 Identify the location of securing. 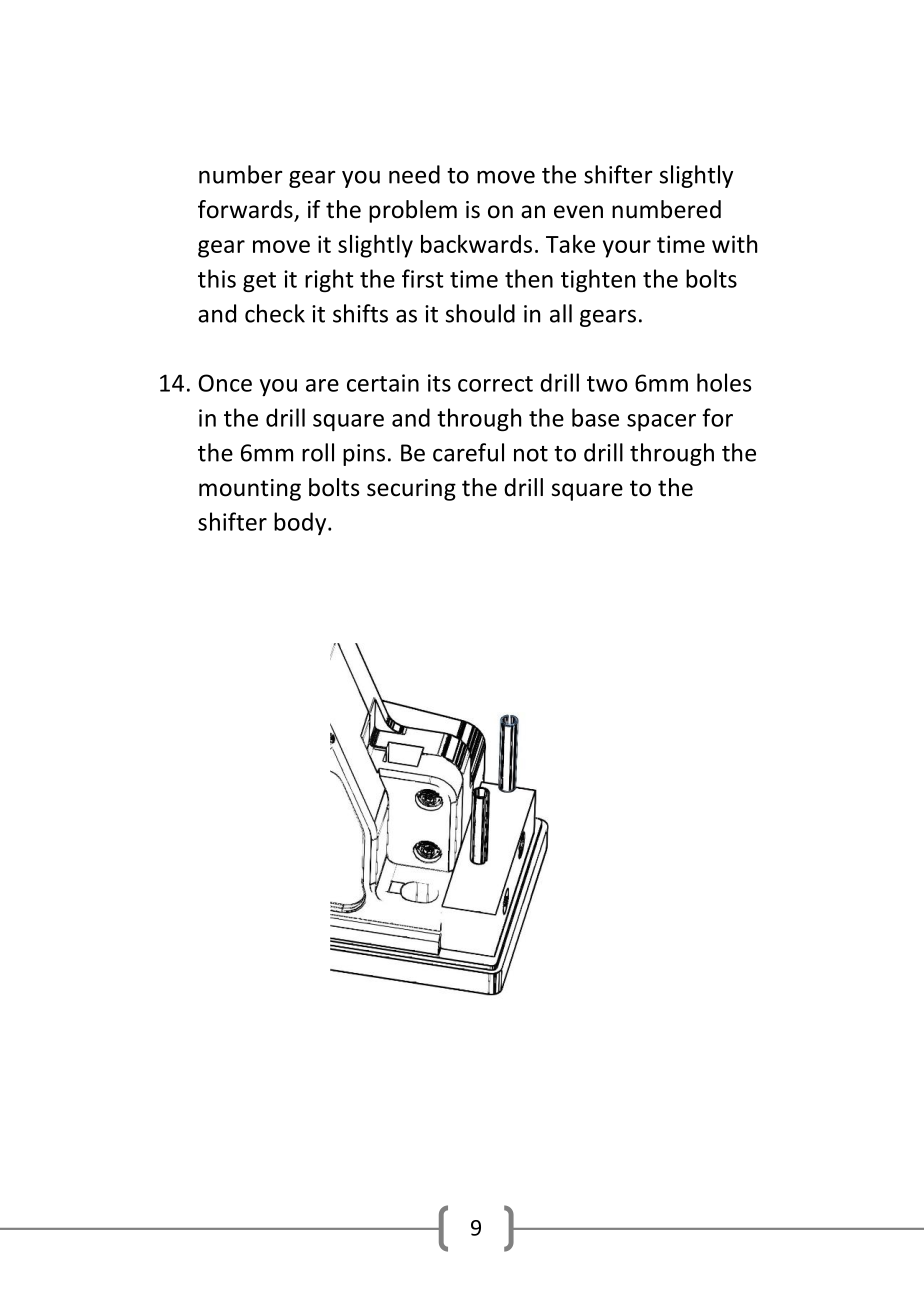
(411, 490).
